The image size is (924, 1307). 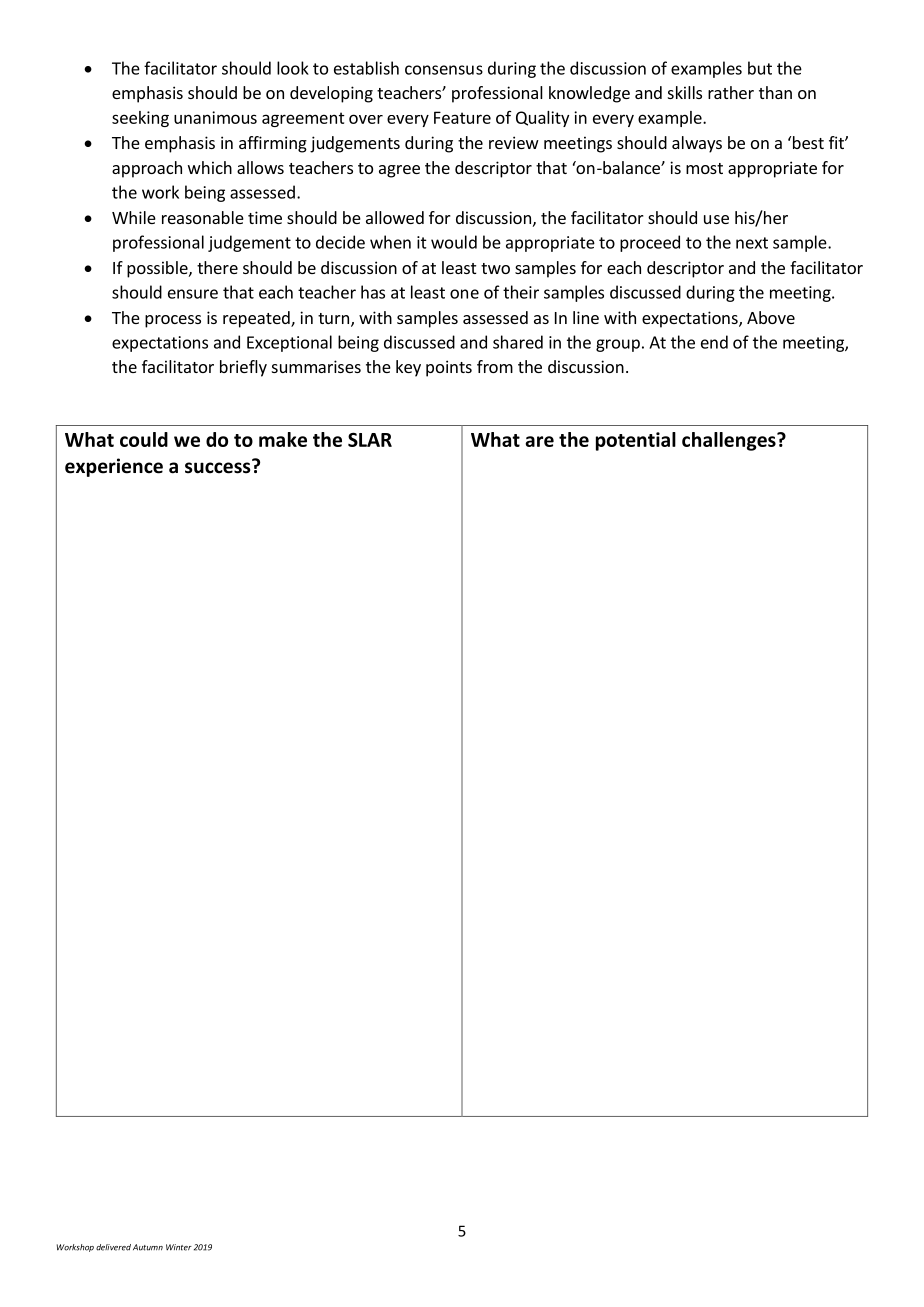 What do you see at coordinates (179, 1247) in the document?
I see `Winter` at bounding box center [179, 1247].
